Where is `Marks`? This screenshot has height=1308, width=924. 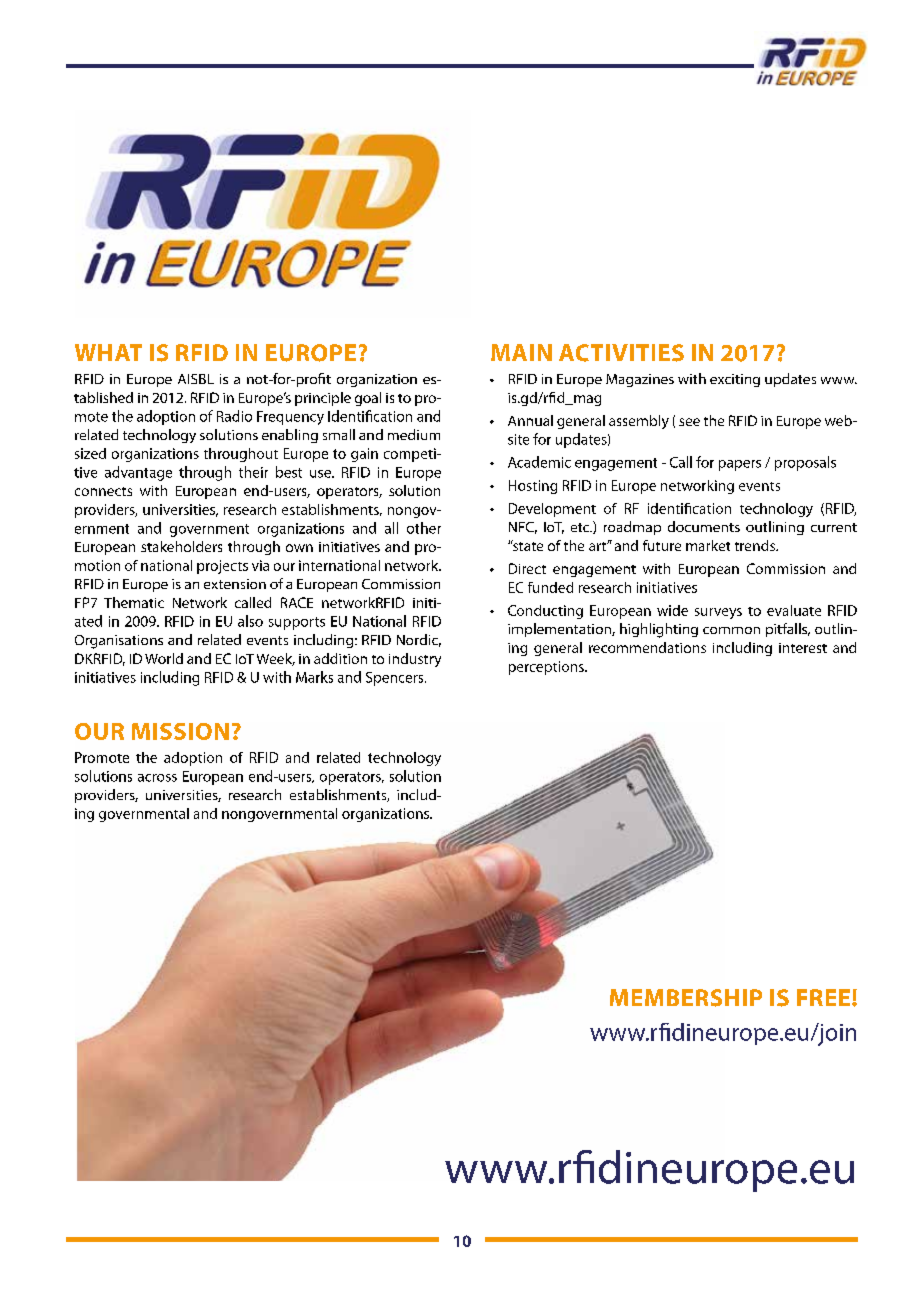
Marks is located at coordinates (314, 677).
